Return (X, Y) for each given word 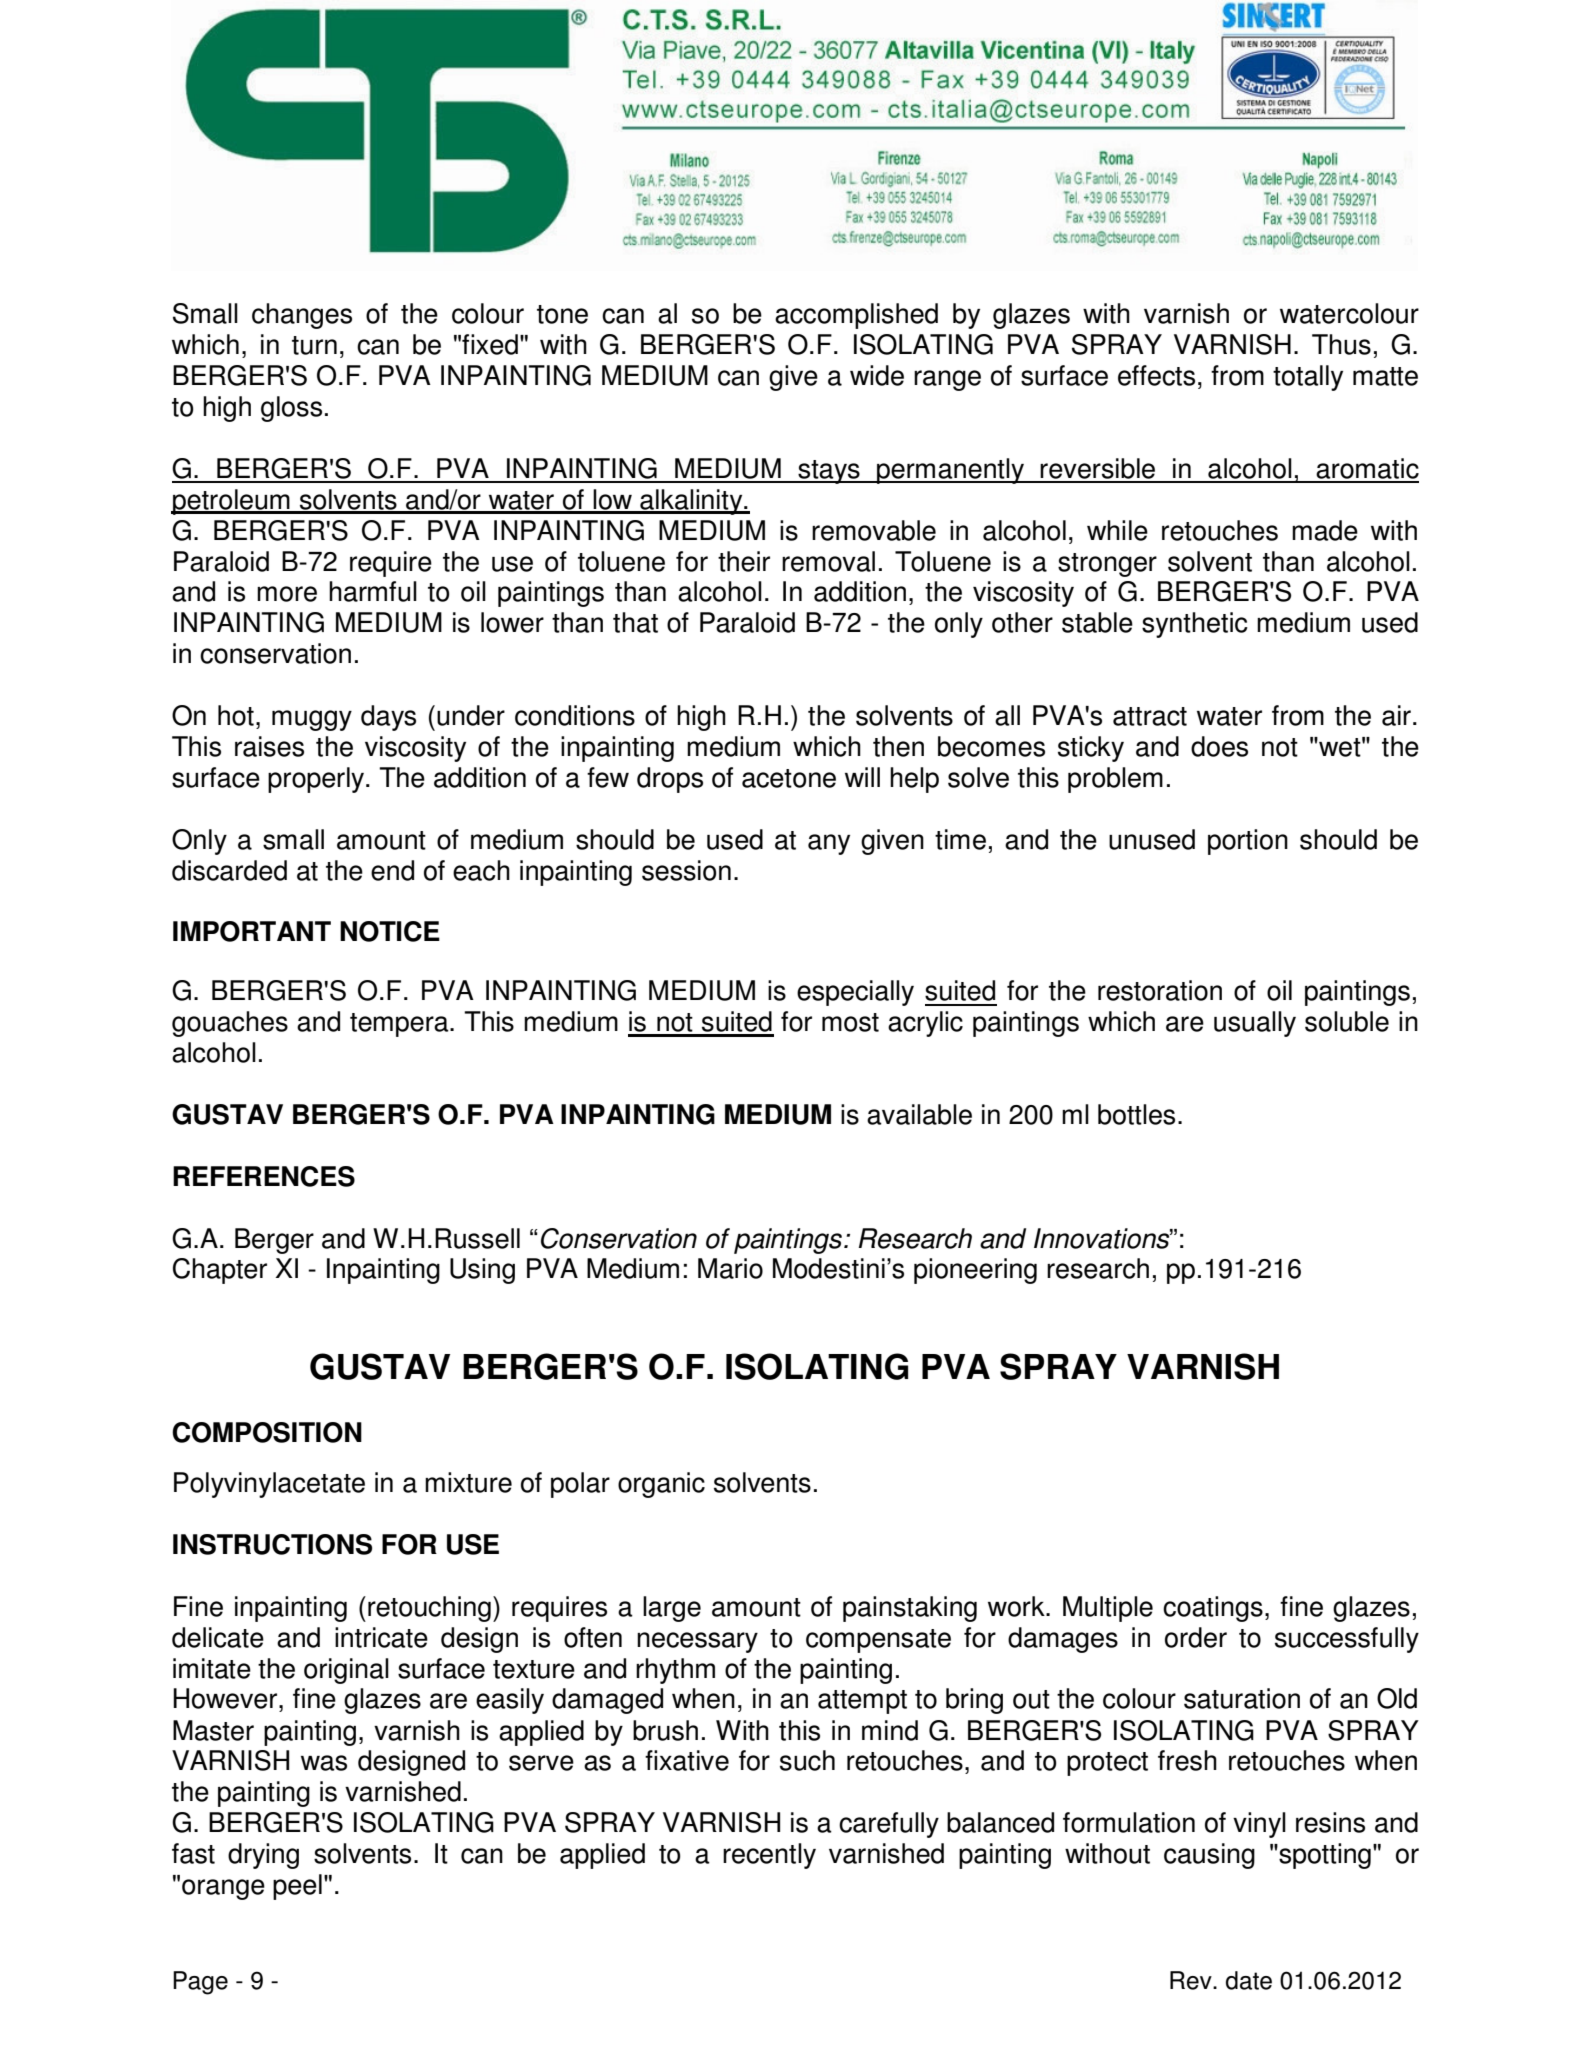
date (1249, 1980)
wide (877, 375)
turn (314, 345)
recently (769, 1856)
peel (297, 1887)
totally (1308, 378)
